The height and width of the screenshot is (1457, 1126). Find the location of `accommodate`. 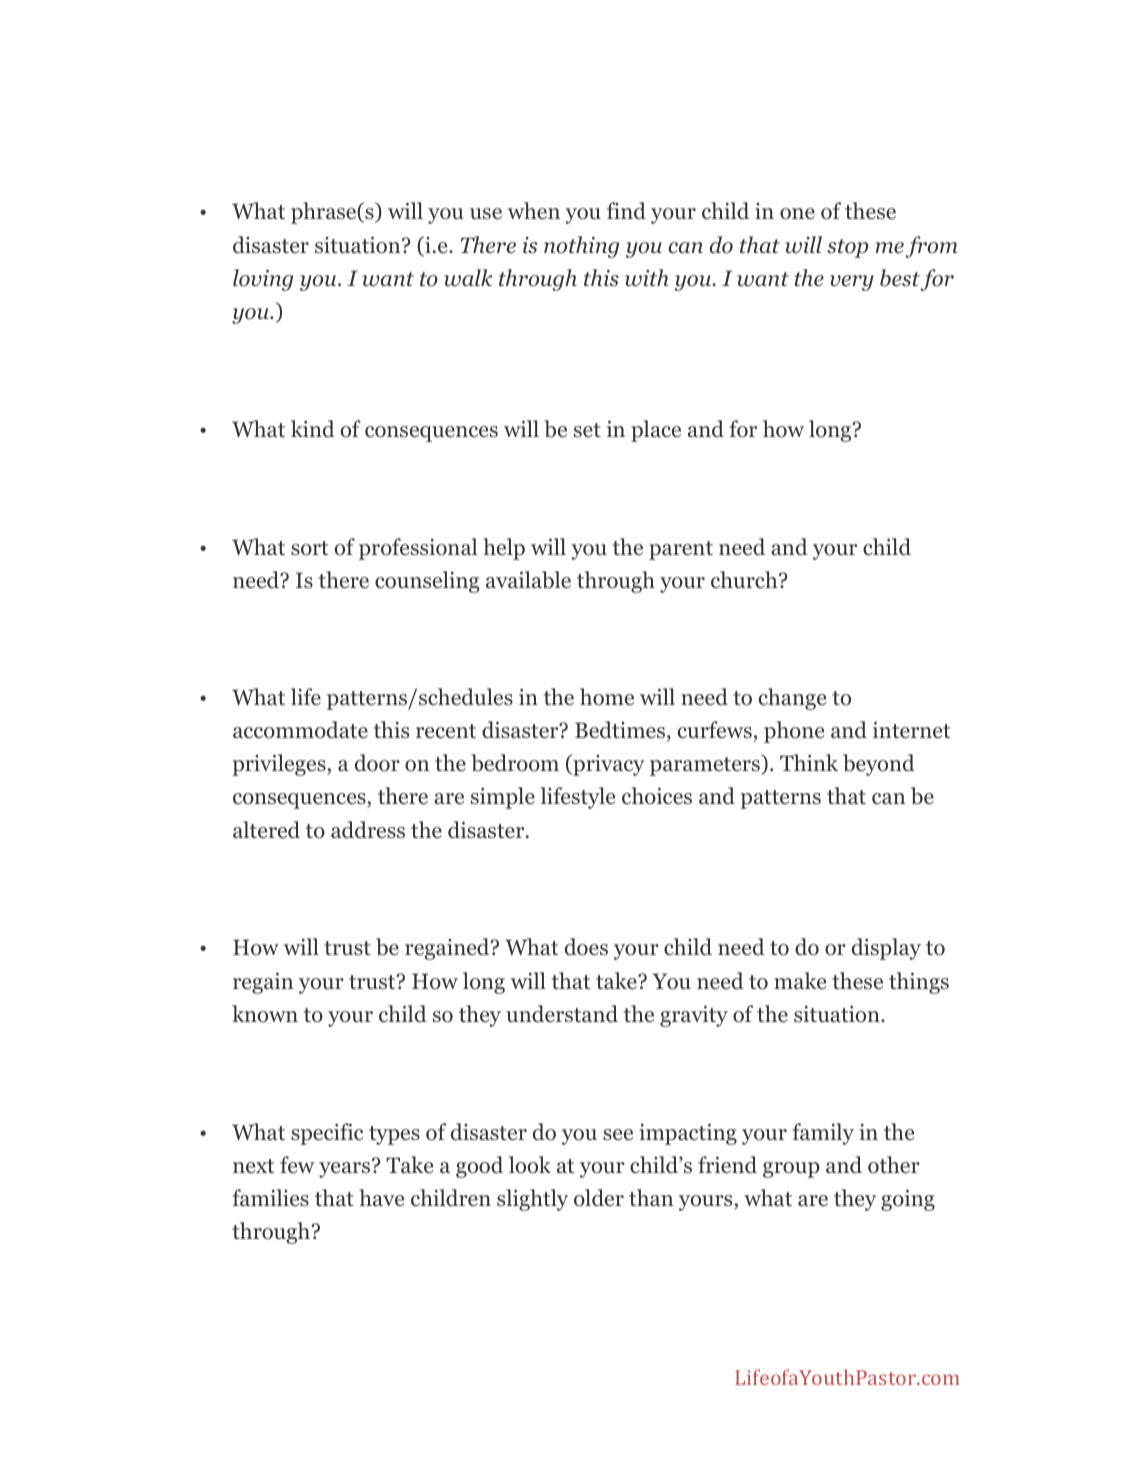

accommodate is located at coordinates (300, 730).
